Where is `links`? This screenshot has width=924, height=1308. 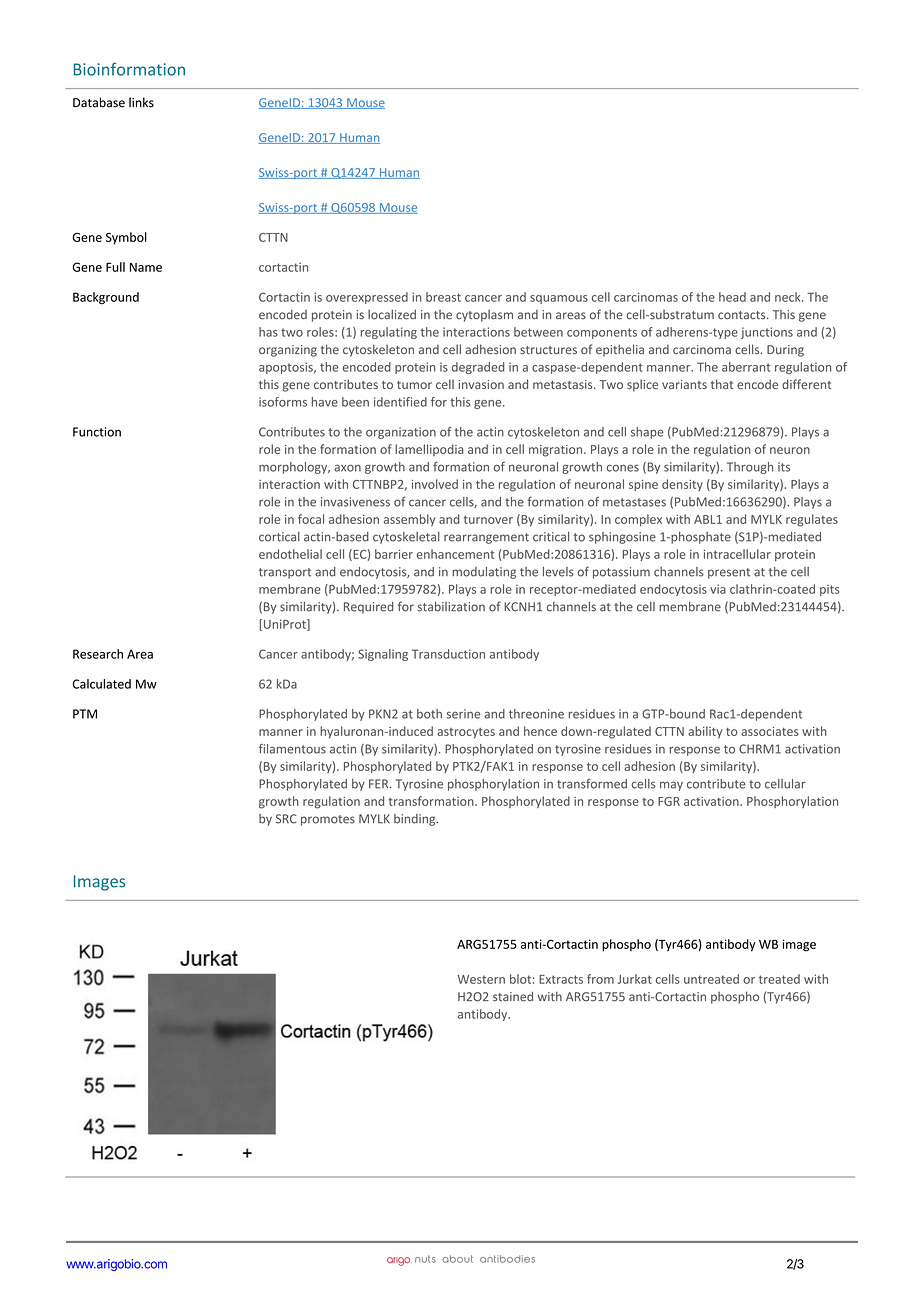 links is located at coordinates (141, 102).
